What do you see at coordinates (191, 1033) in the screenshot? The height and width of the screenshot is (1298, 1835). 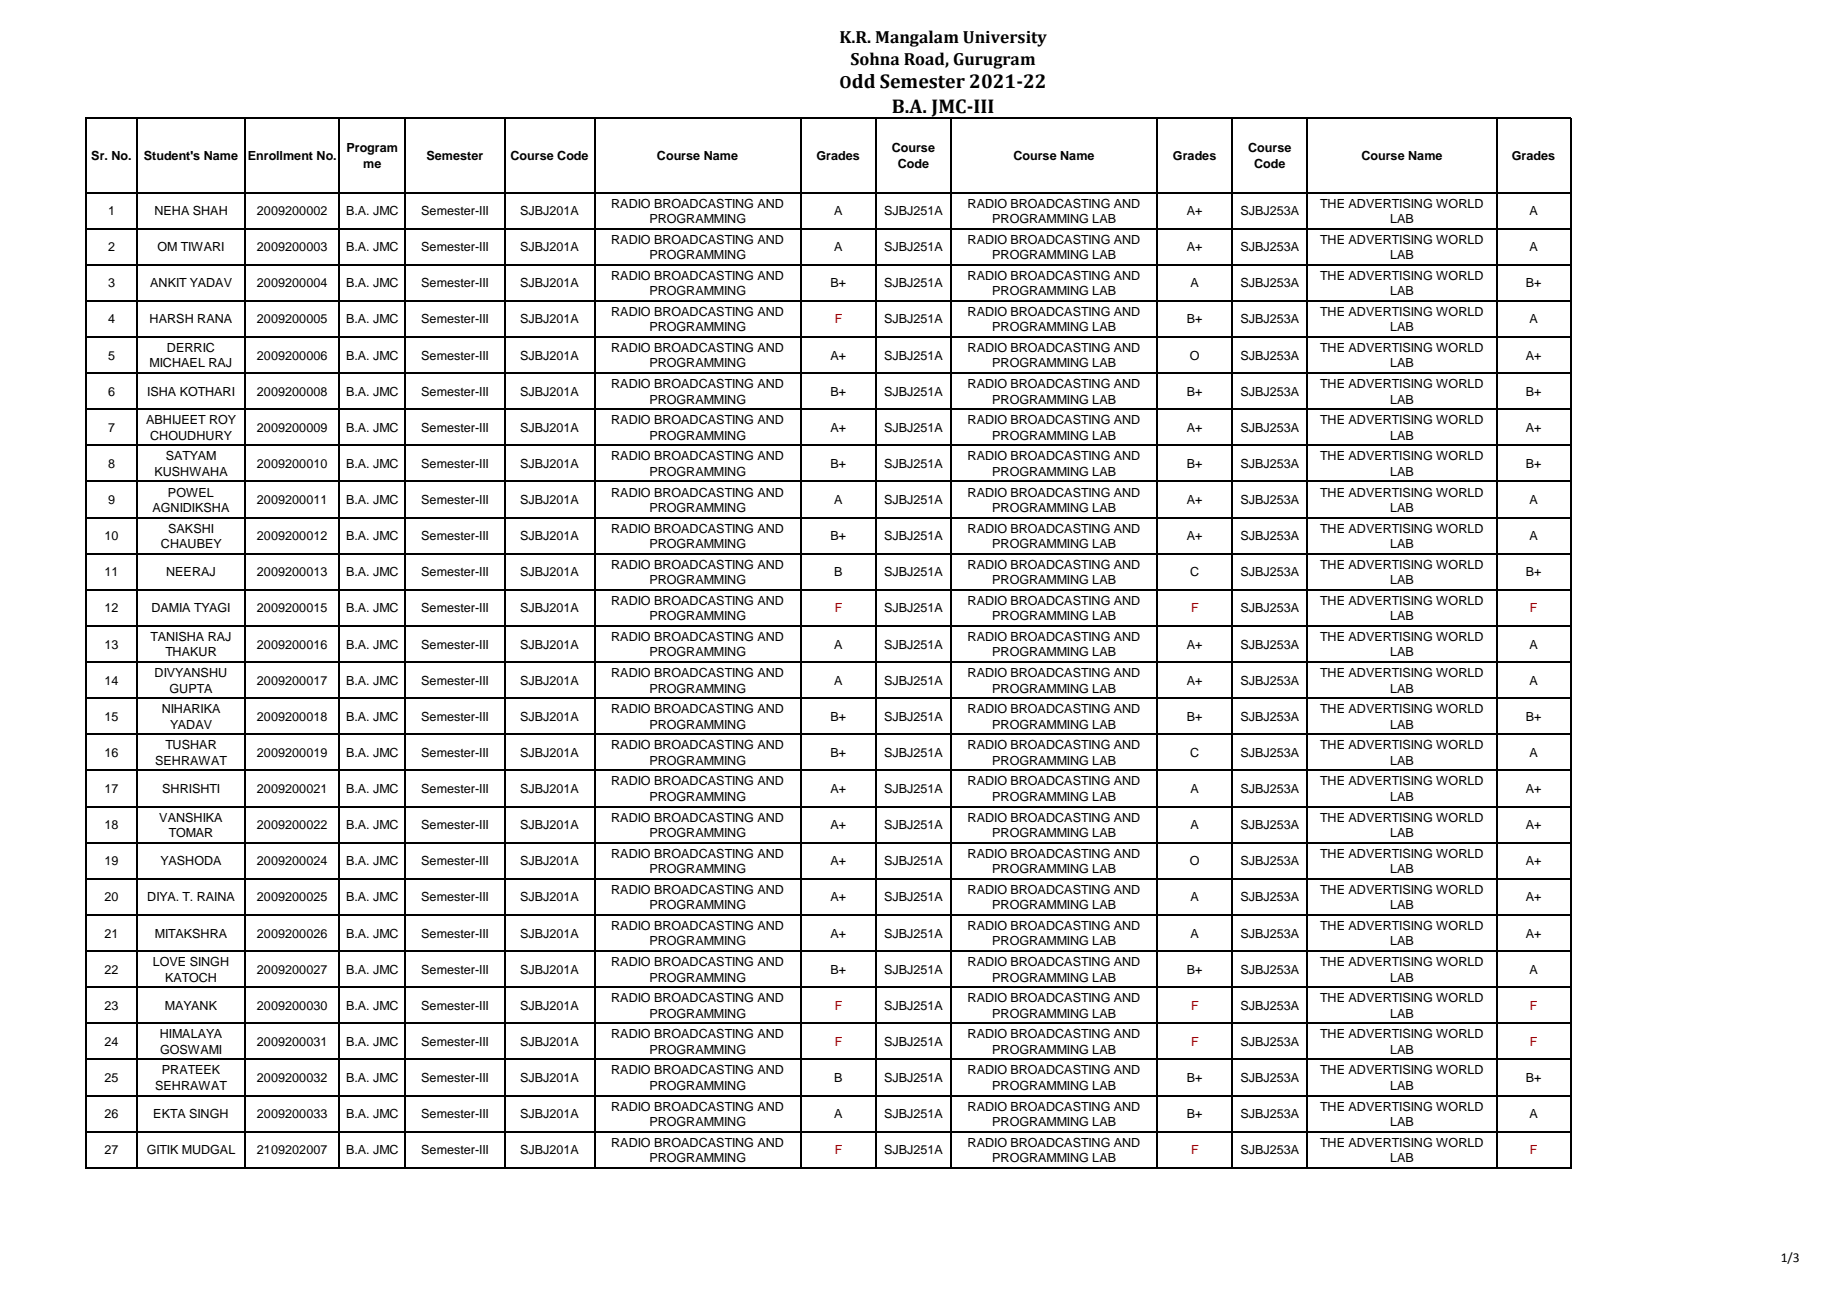 I see `HIMALAYA` at bounding box center [191, 1033].
